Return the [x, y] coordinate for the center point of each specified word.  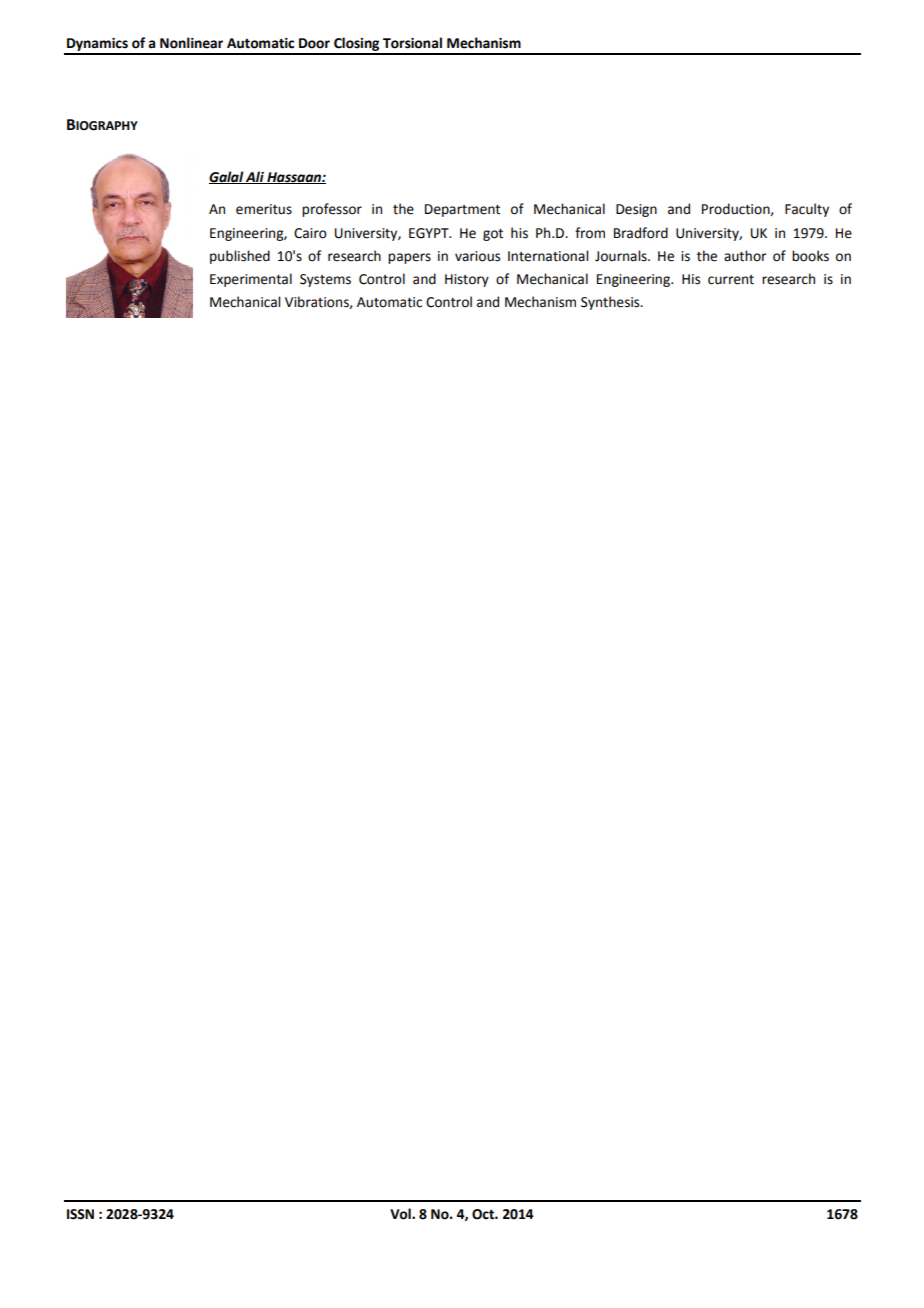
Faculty [807, 210]
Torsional [412, 43]
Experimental [251, 280]
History [467, 280]
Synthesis [611, 303]
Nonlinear [191, 43]
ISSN [80, 1214]
